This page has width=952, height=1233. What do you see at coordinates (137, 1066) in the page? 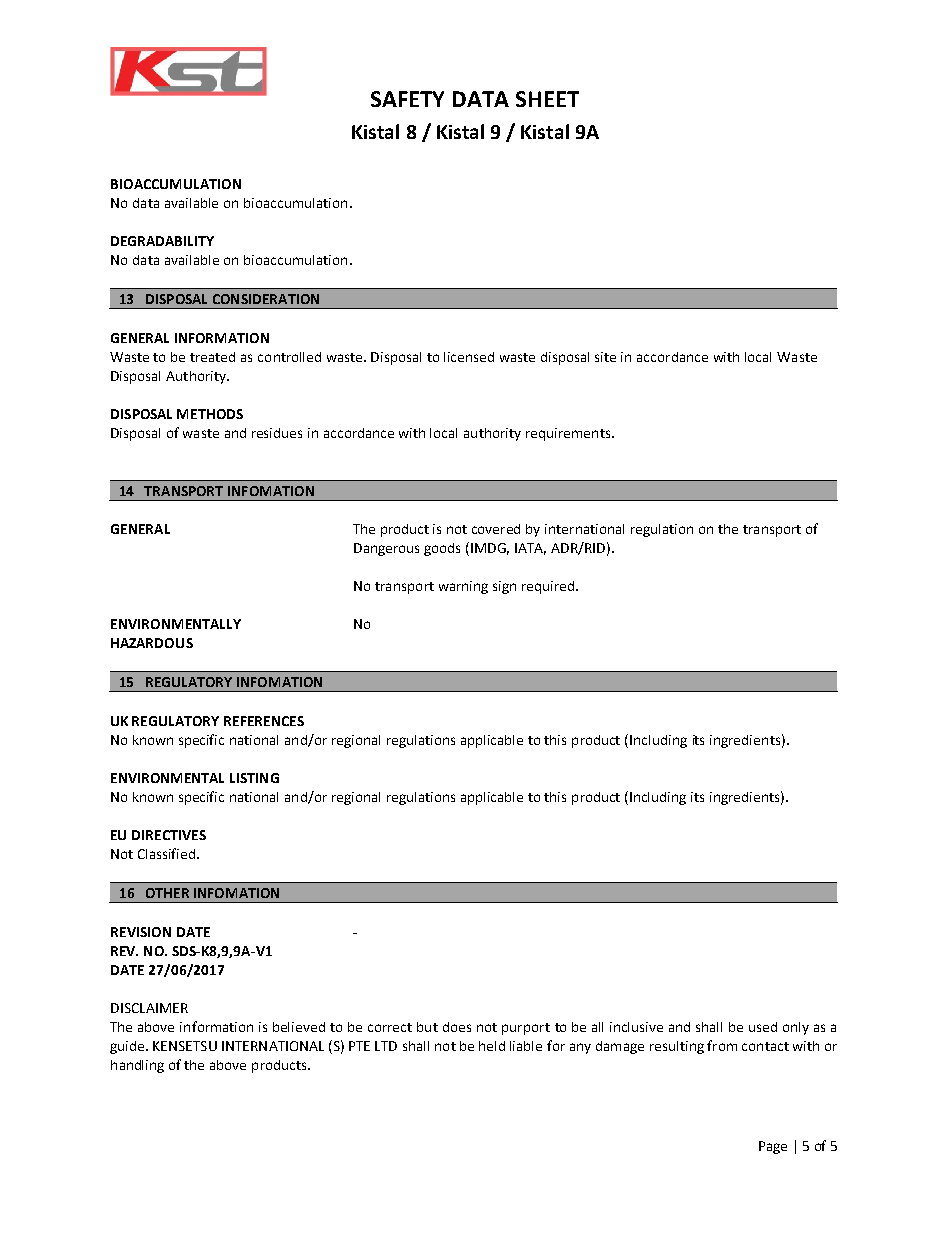
I see `handling` at bounding box center [137, 1066].
